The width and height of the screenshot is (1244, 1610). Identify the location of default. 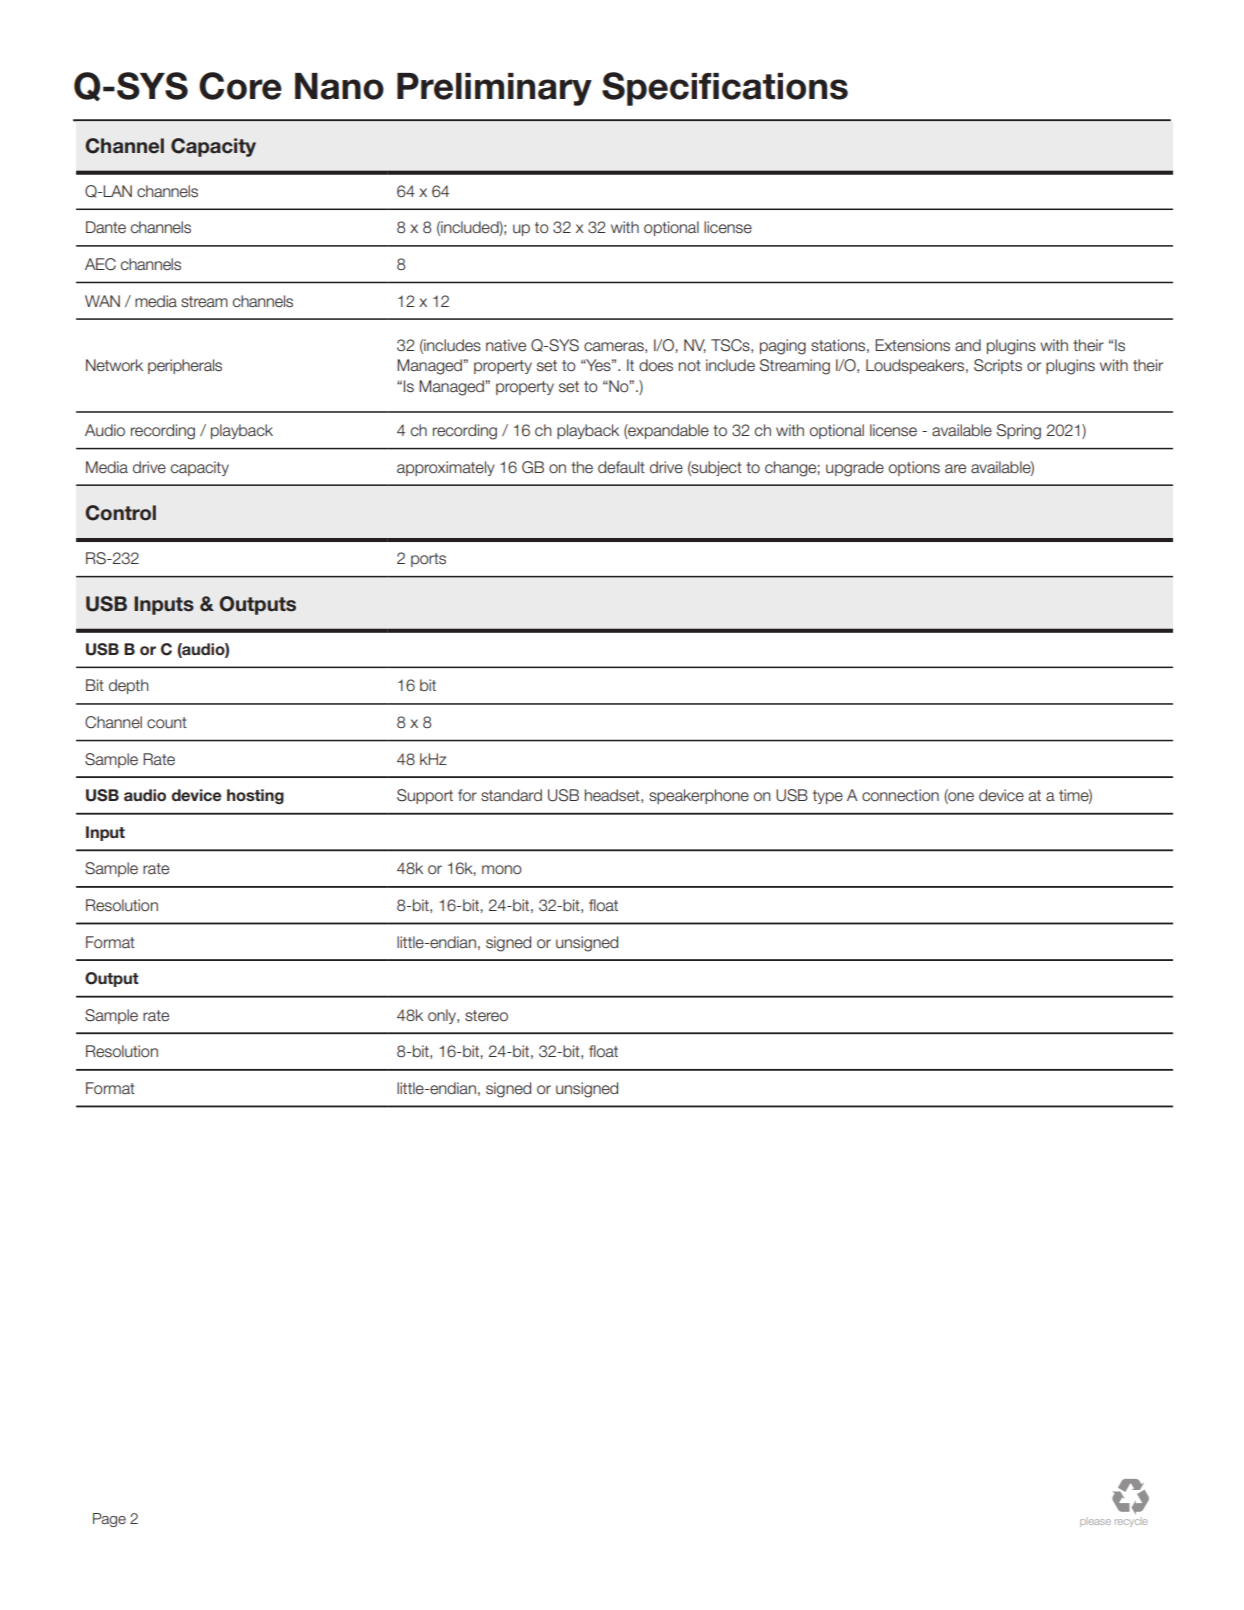
(621, 467).
